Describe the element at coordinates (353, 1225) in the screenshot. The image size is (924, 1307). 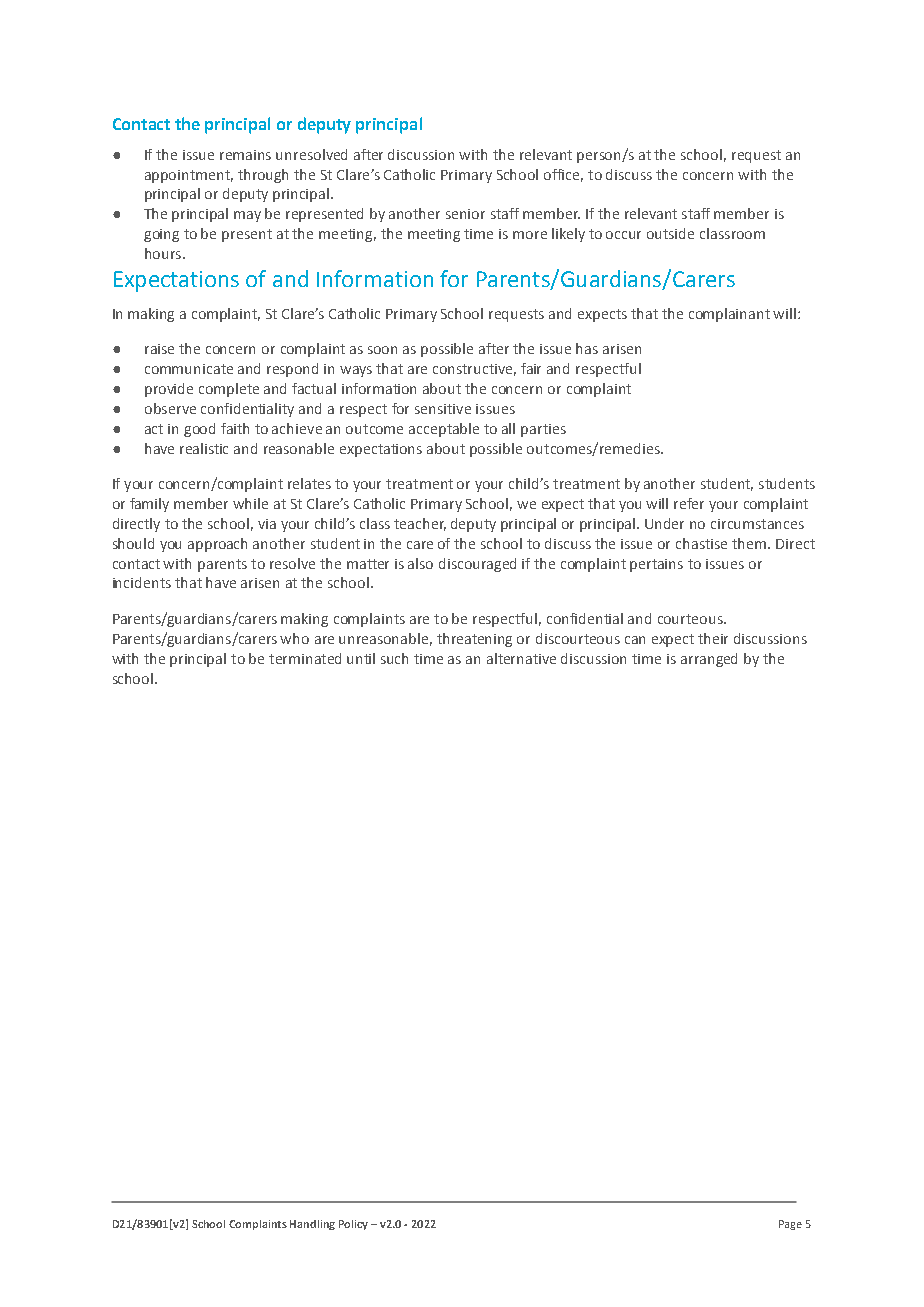
I see `Policy` at that location.
